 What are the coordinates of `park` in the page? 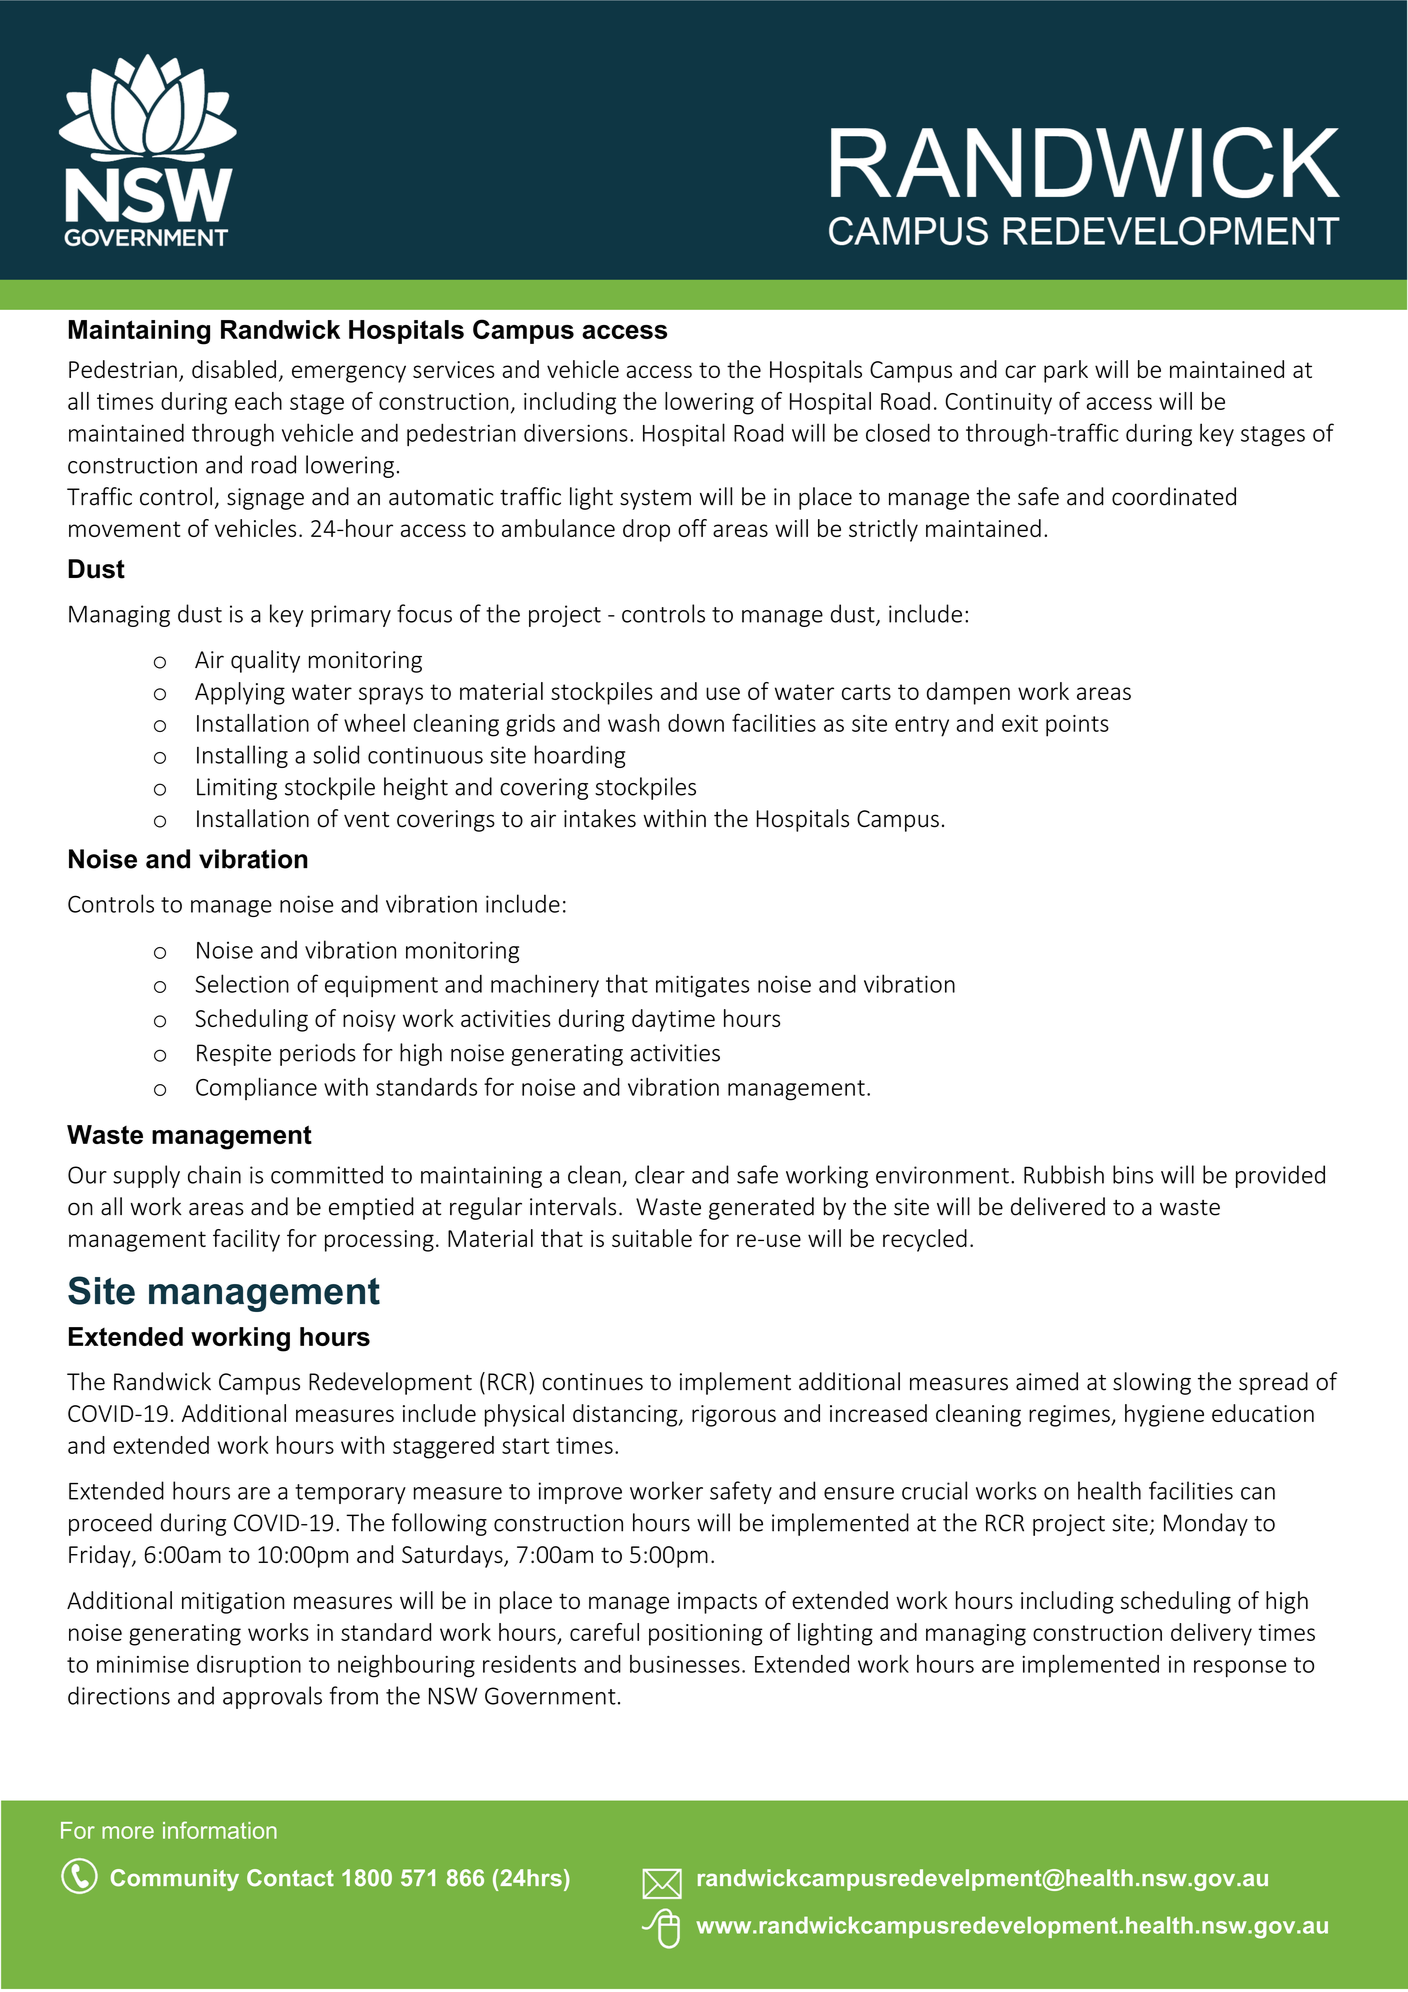 It's located at (1066, 371).
